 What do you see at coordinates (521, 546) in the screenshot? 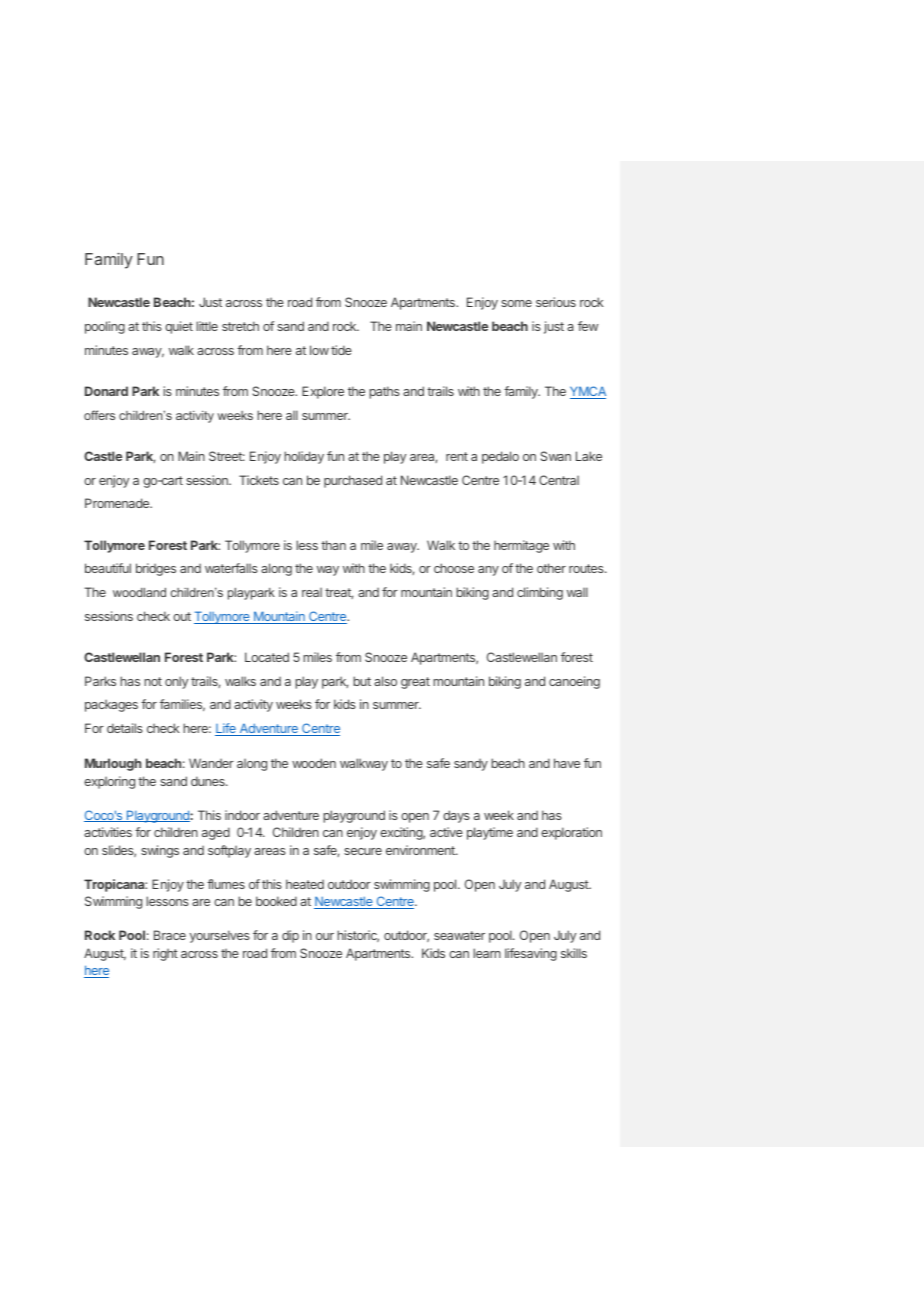
I see `hermitage` at bounding box center [521, 546].
